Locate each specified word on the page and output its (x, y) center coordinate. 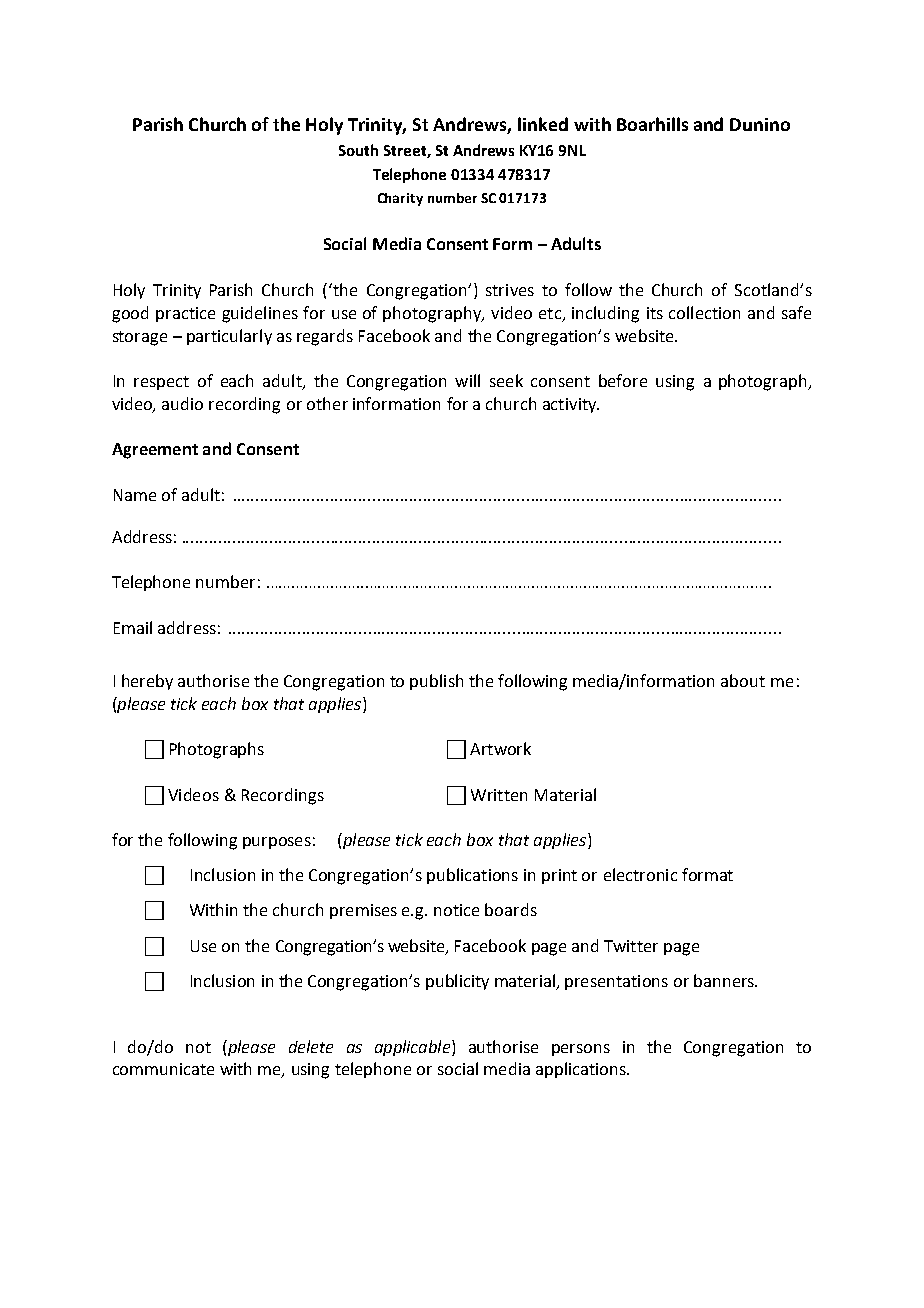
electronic (640, 874)
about (743, 680)
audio (182, 403)
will (467, 380)
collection (704, 312)
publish (436, 682)
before (623, 380)
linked (543, 124)
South (358, 150)
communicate (163, 1069)
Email (133, 627)
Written (499, 795)
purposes (277, 843)
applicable (414, 1048)
